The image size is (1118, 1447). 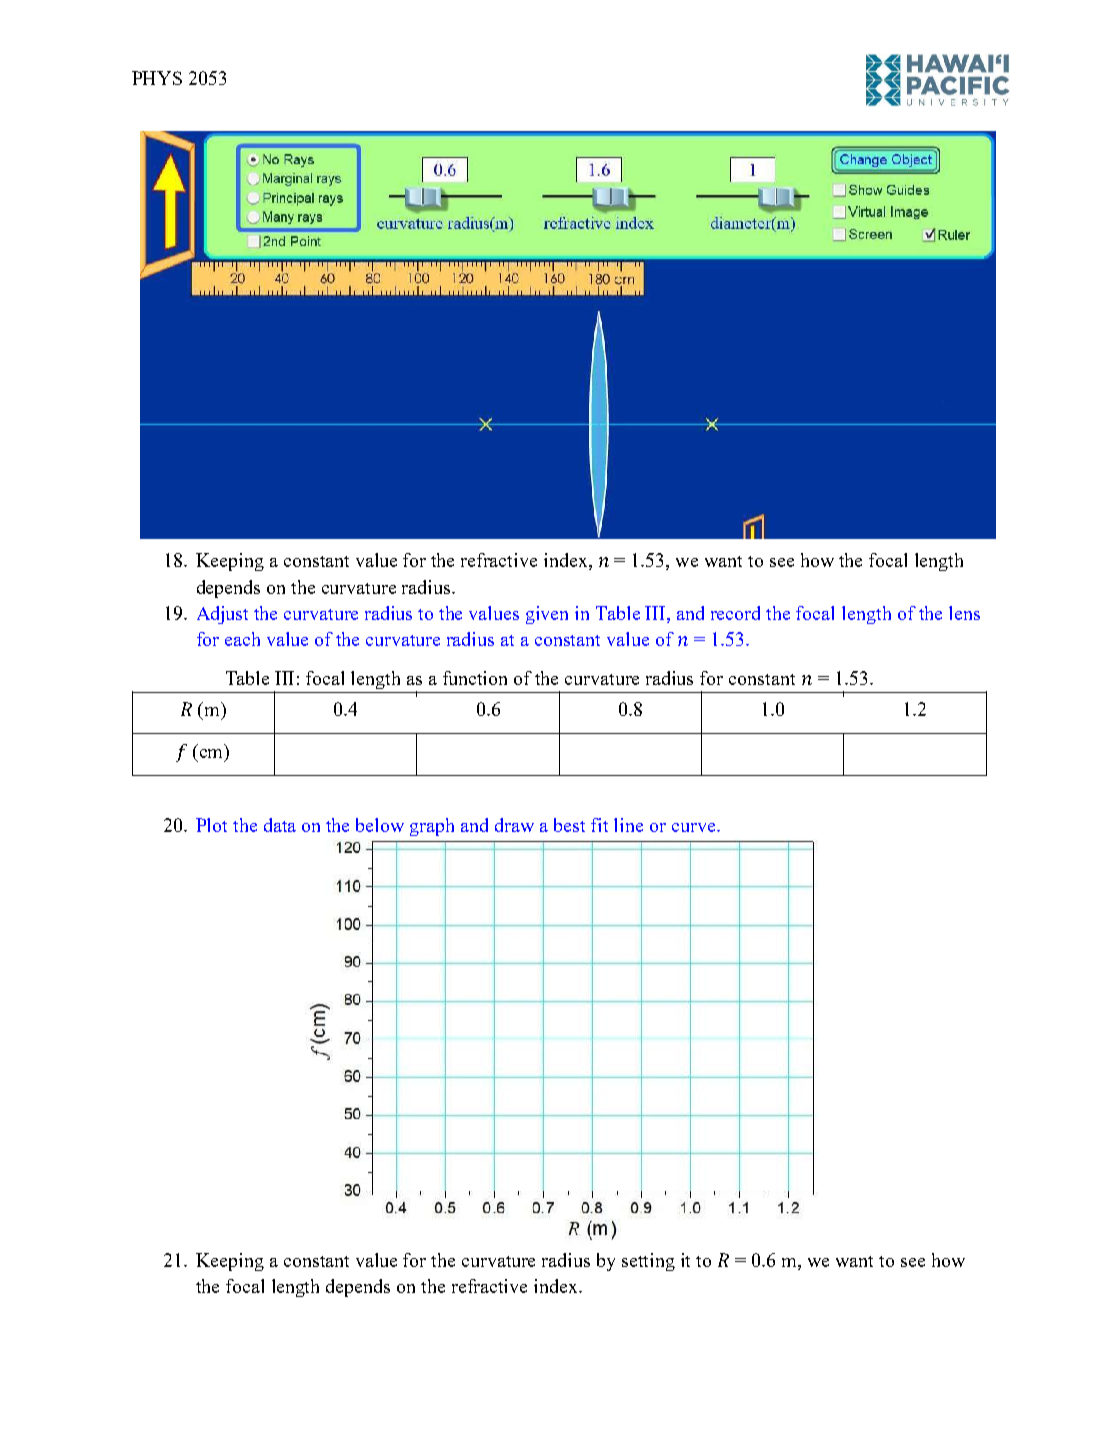 What do you see at coordinates (569, 825) in the screenshot?
I see `best` at bounding box center [569, 825].
